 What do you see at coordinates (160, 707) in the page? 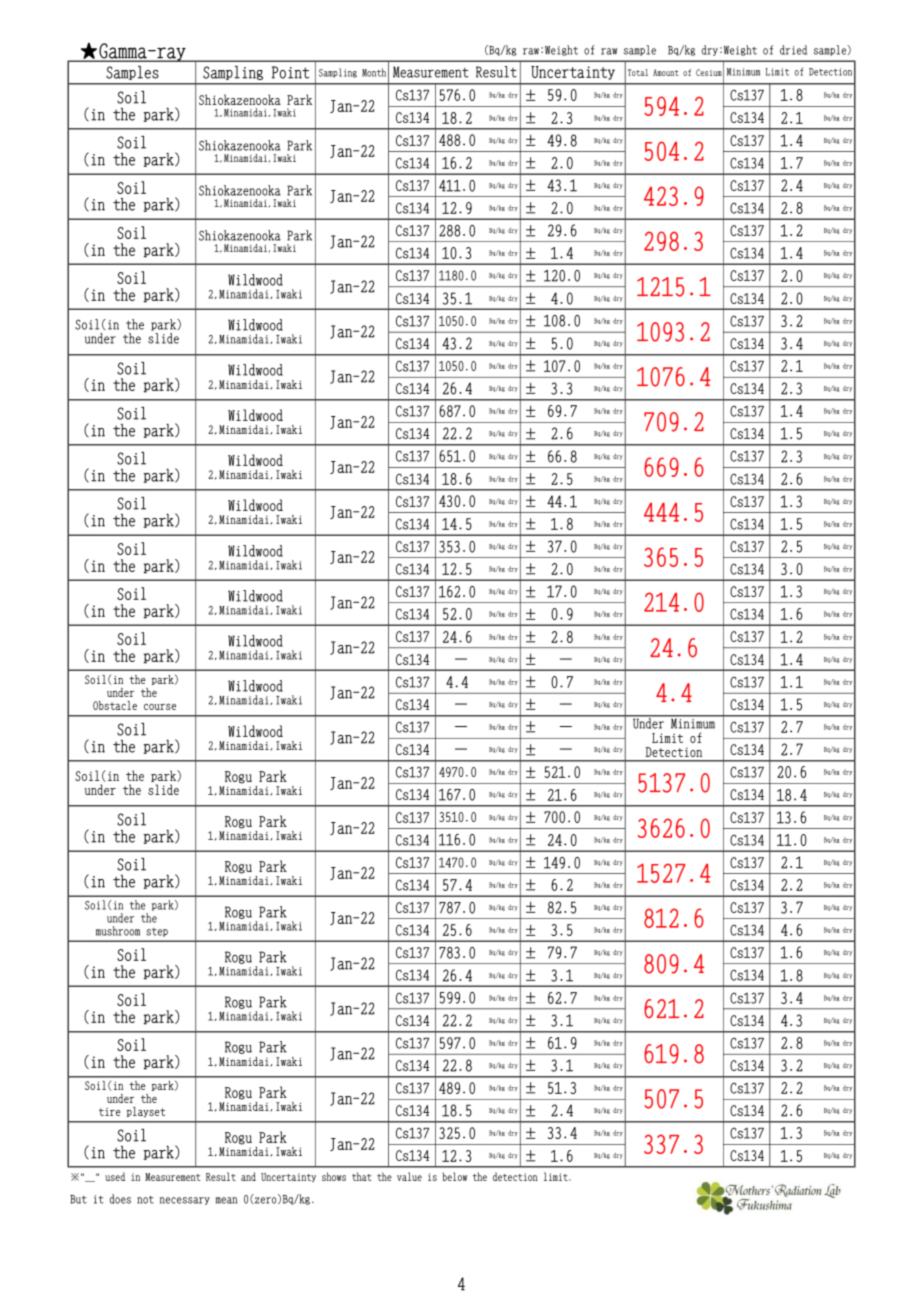
I see `course` at bounding box center [160, 707].
